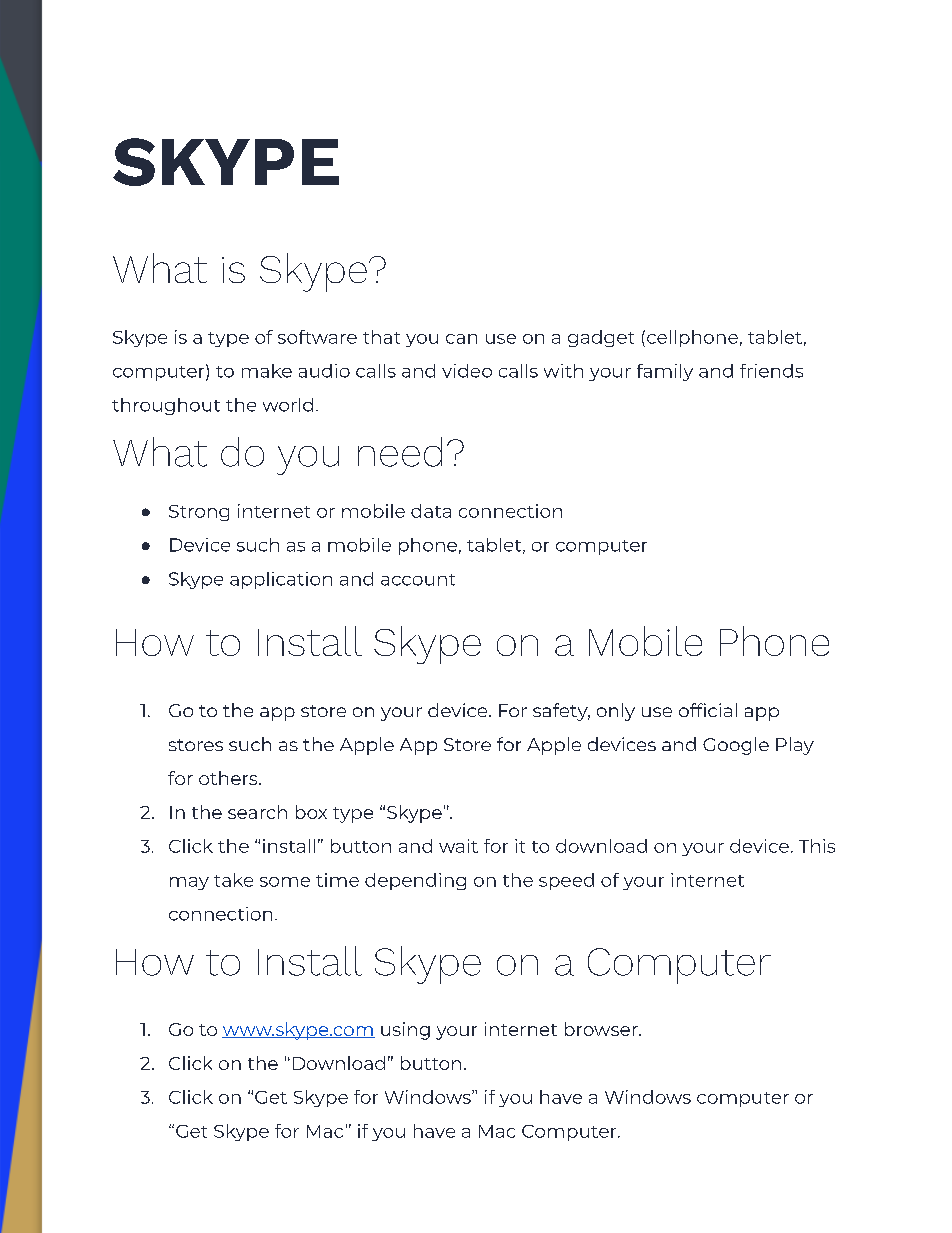  Describe the element at coordinates (708, 710) in the screenshot. I see `official` at that location.
